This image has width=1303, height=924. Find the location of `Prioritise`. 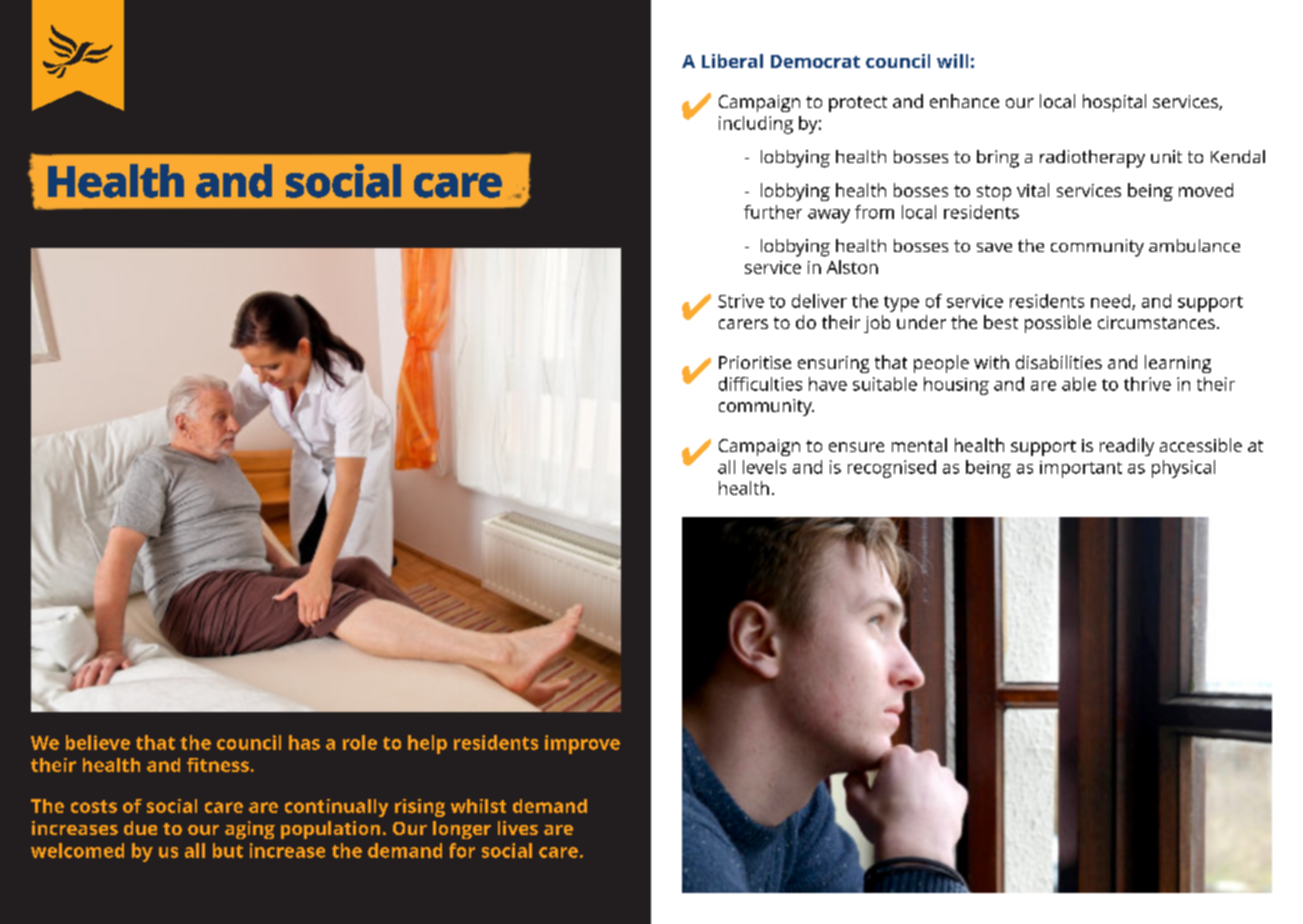

Prioritise is located at coordinates (755, 362).
